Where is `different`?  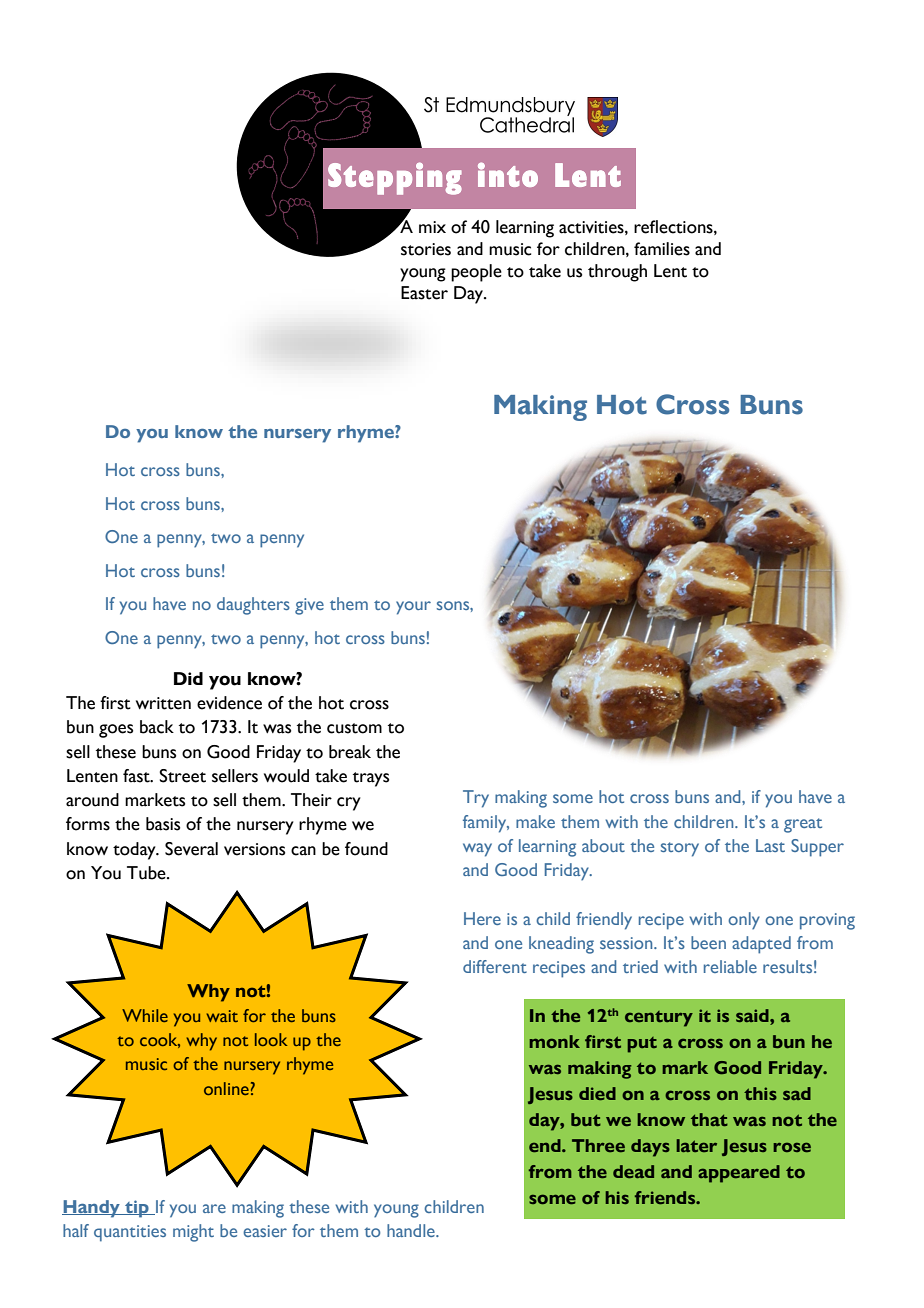
different is located at coordinates (495, 966).
